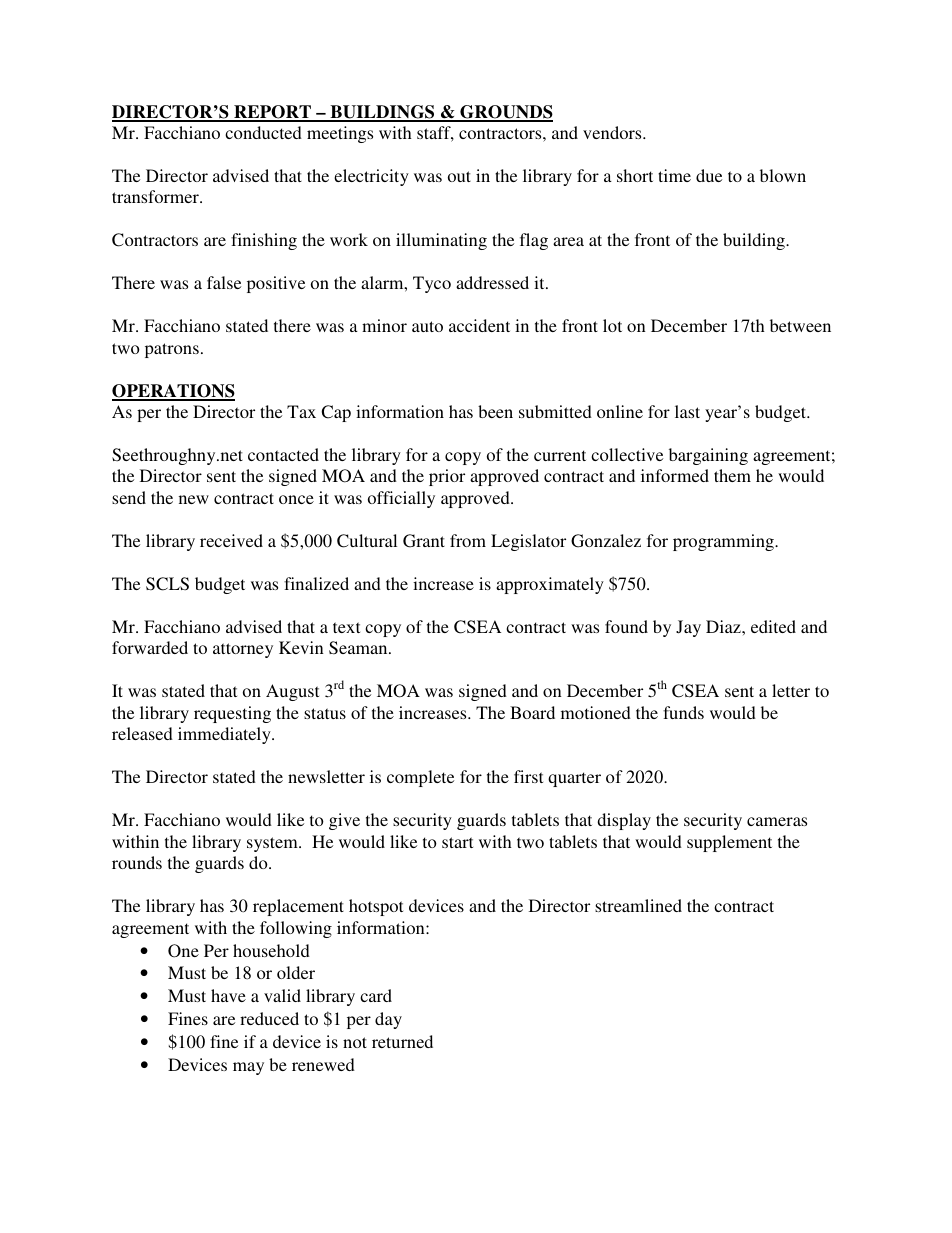 The image size is (952, 1233). I want to click on out, so click(459, 176).
